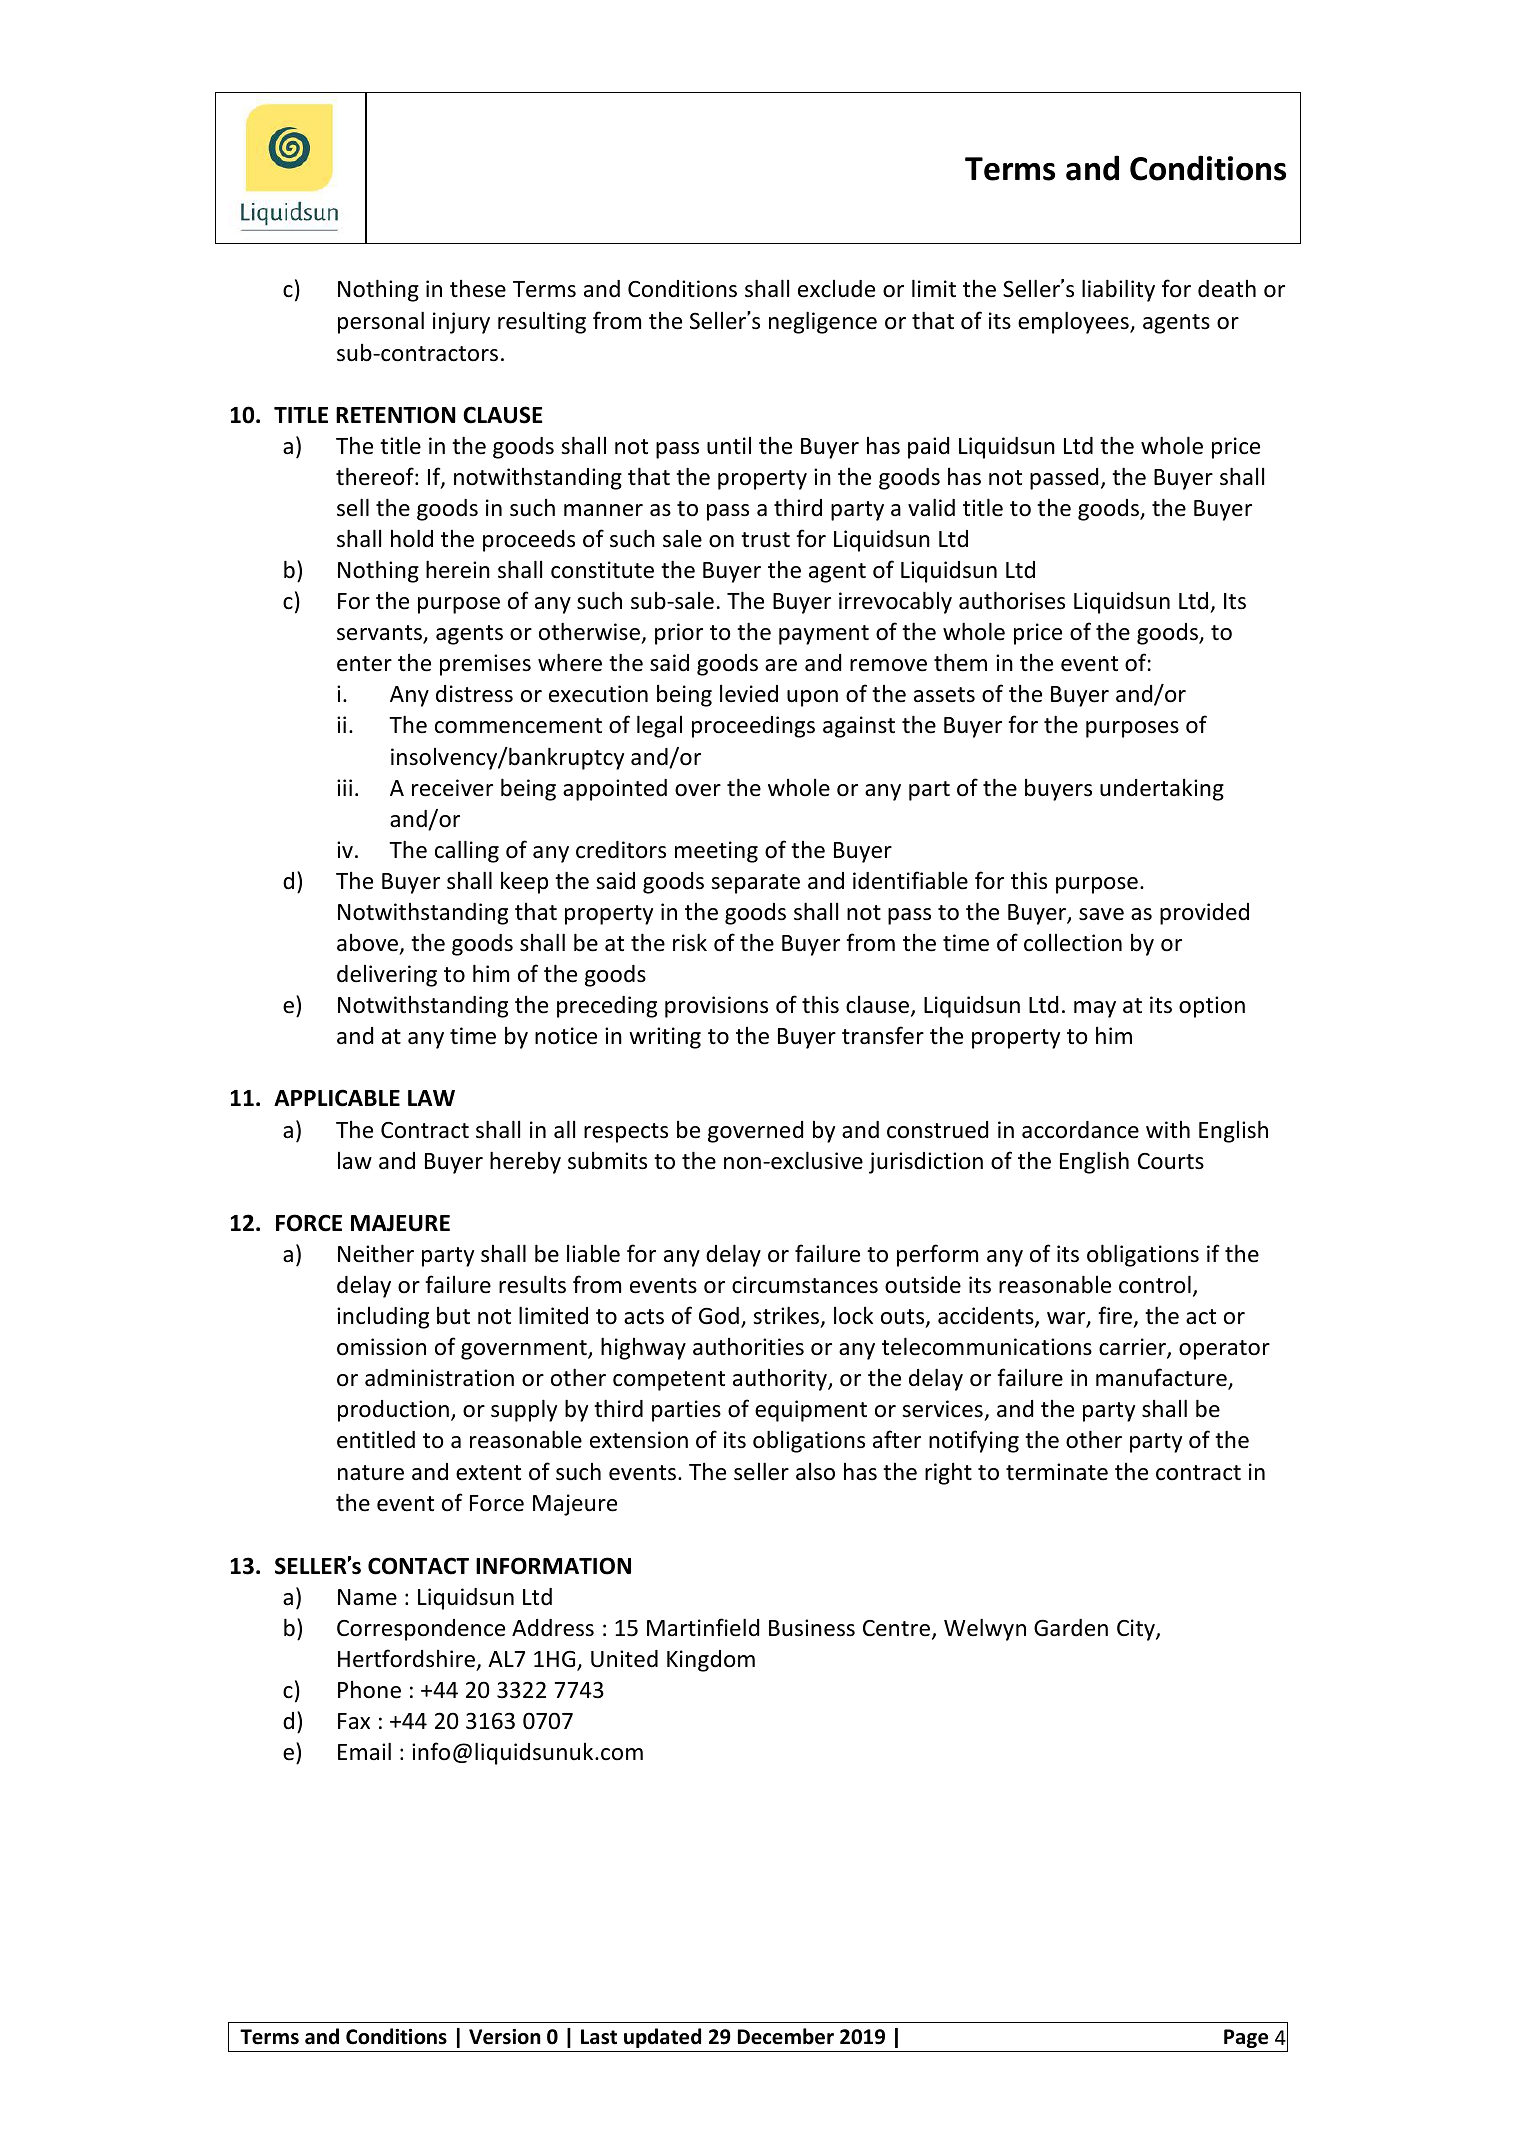 The image size is (1516, 2144). Describe the element at coordinates (461, 323) in the image. I see `injury` at that location.
